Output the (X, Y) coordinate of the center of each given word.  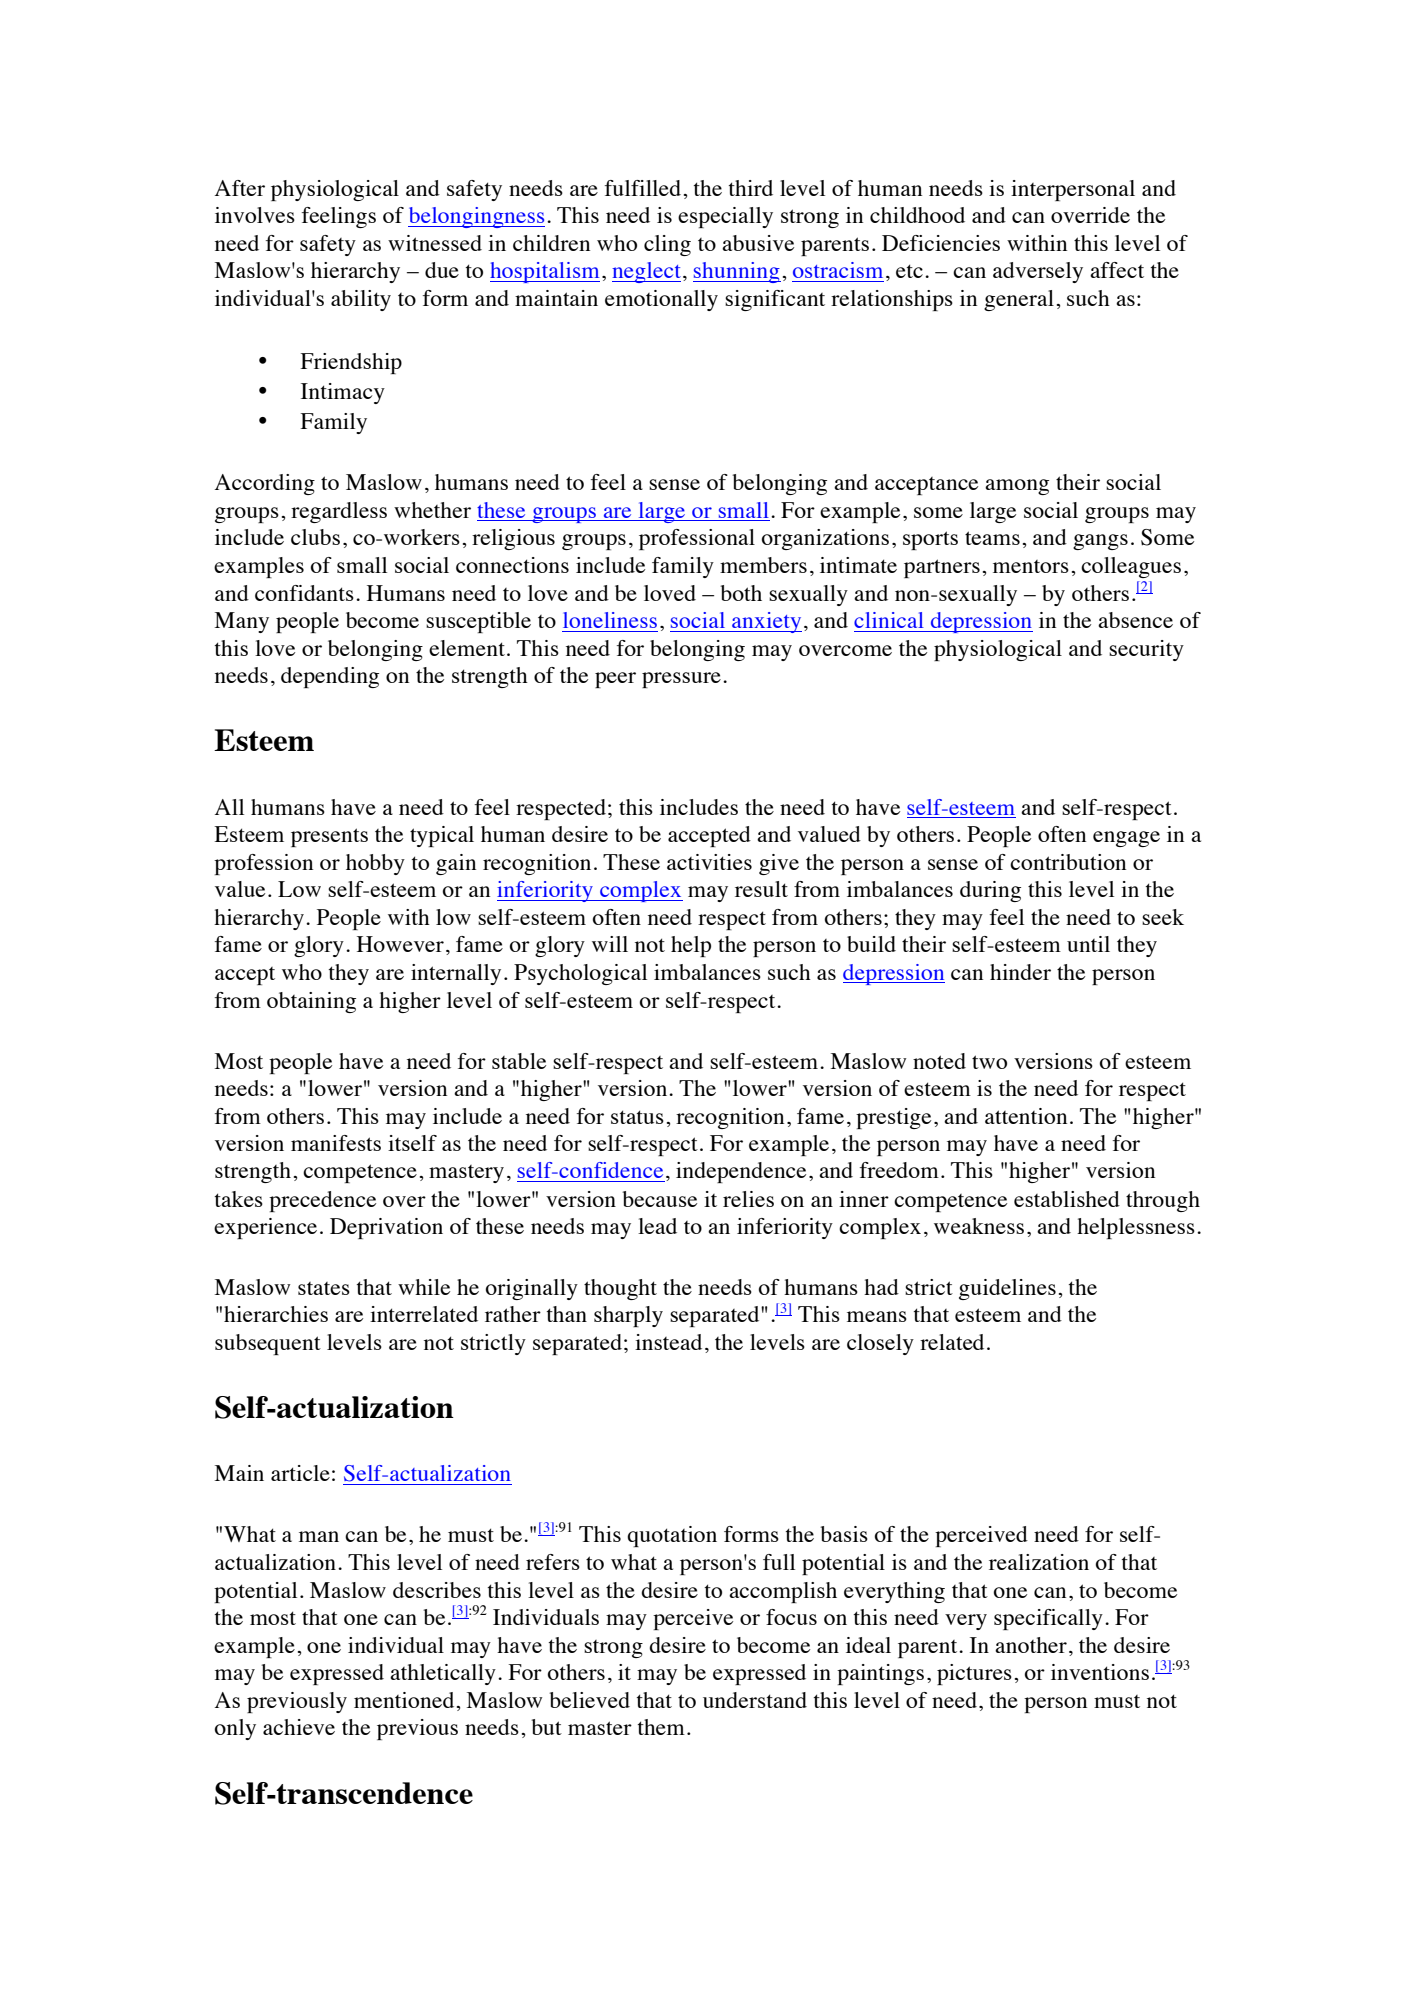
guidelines (1007, 1289)
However (400, 944)
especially (725, 217)
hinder (1020, 972)
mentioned (404, 1700)
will (610, 944)
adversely (1038, 272)
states (324, 1288)
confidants (304, 593)
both (741, 593)
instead (668, 1342)
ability (361, 300)
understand (755, 1700)
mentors (1031, 566)
